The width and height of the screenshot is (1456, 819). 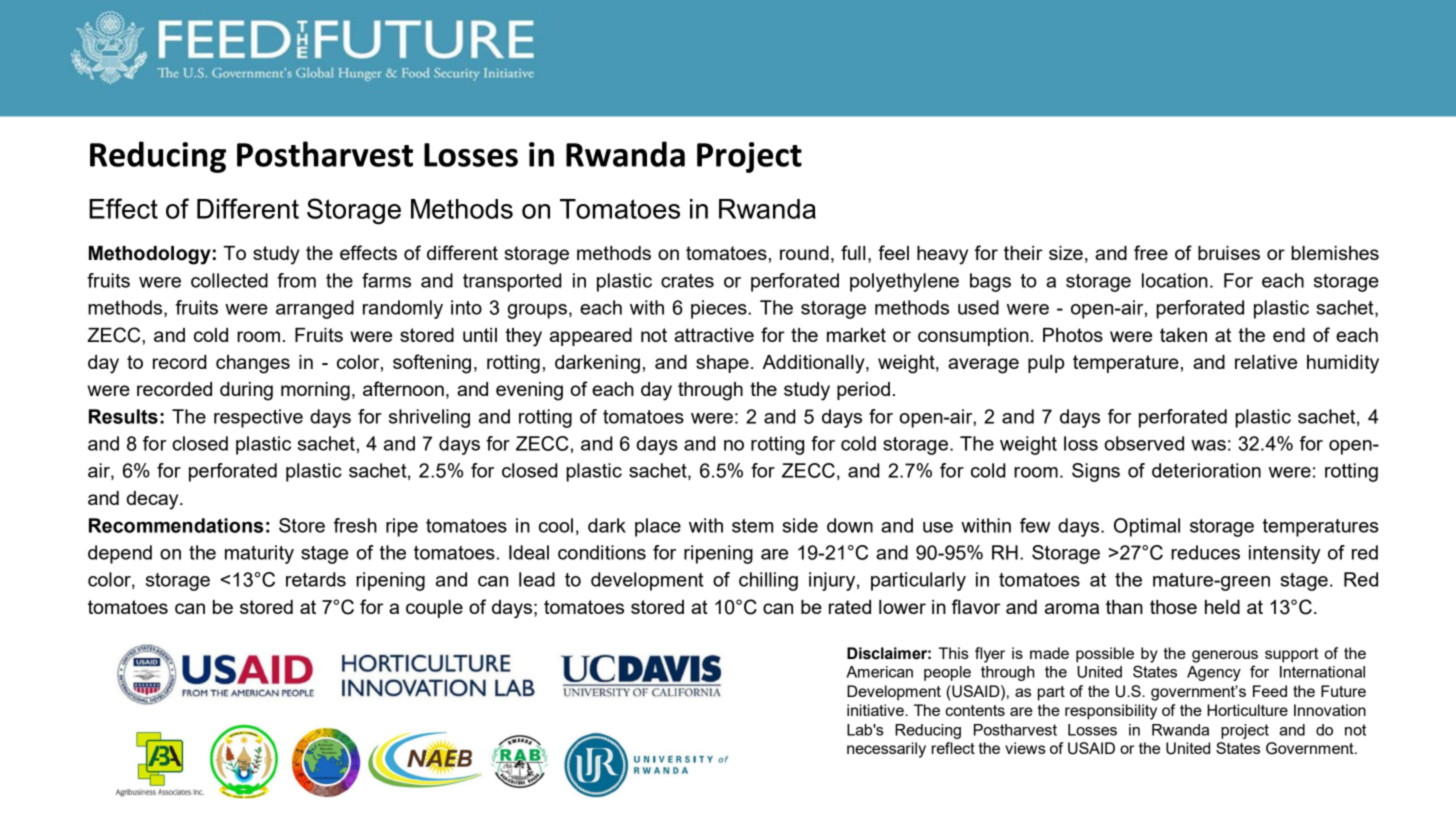 I want to click on Horticulture, so click(x=1247, y=710).
